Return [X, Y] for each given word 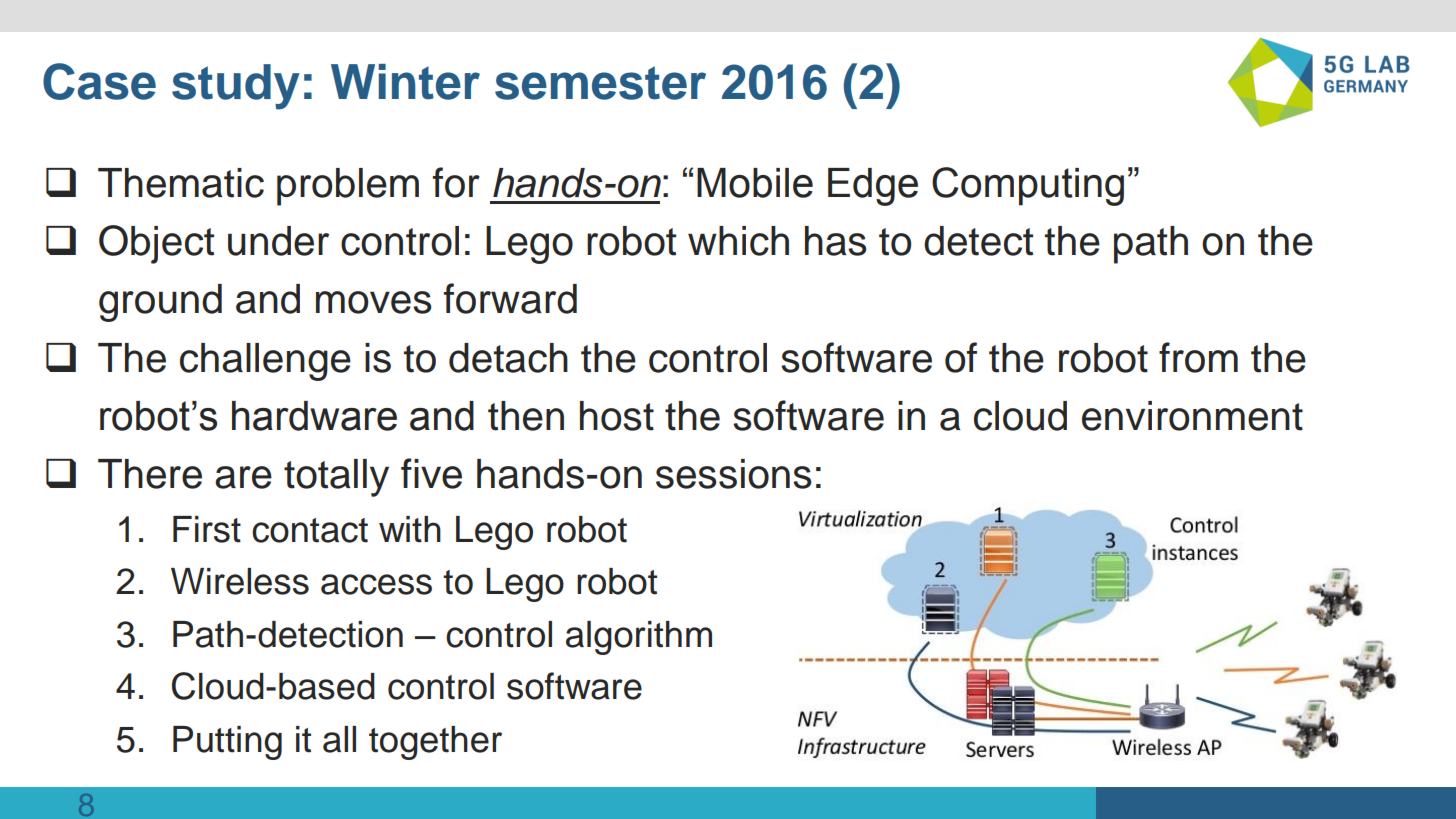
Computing [1028, 186]
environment [1192, 416]
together [435, 743]
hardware [314, 416]
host [617, 416]
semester [600, 83]
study [236, 87]
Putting [227, 743]
